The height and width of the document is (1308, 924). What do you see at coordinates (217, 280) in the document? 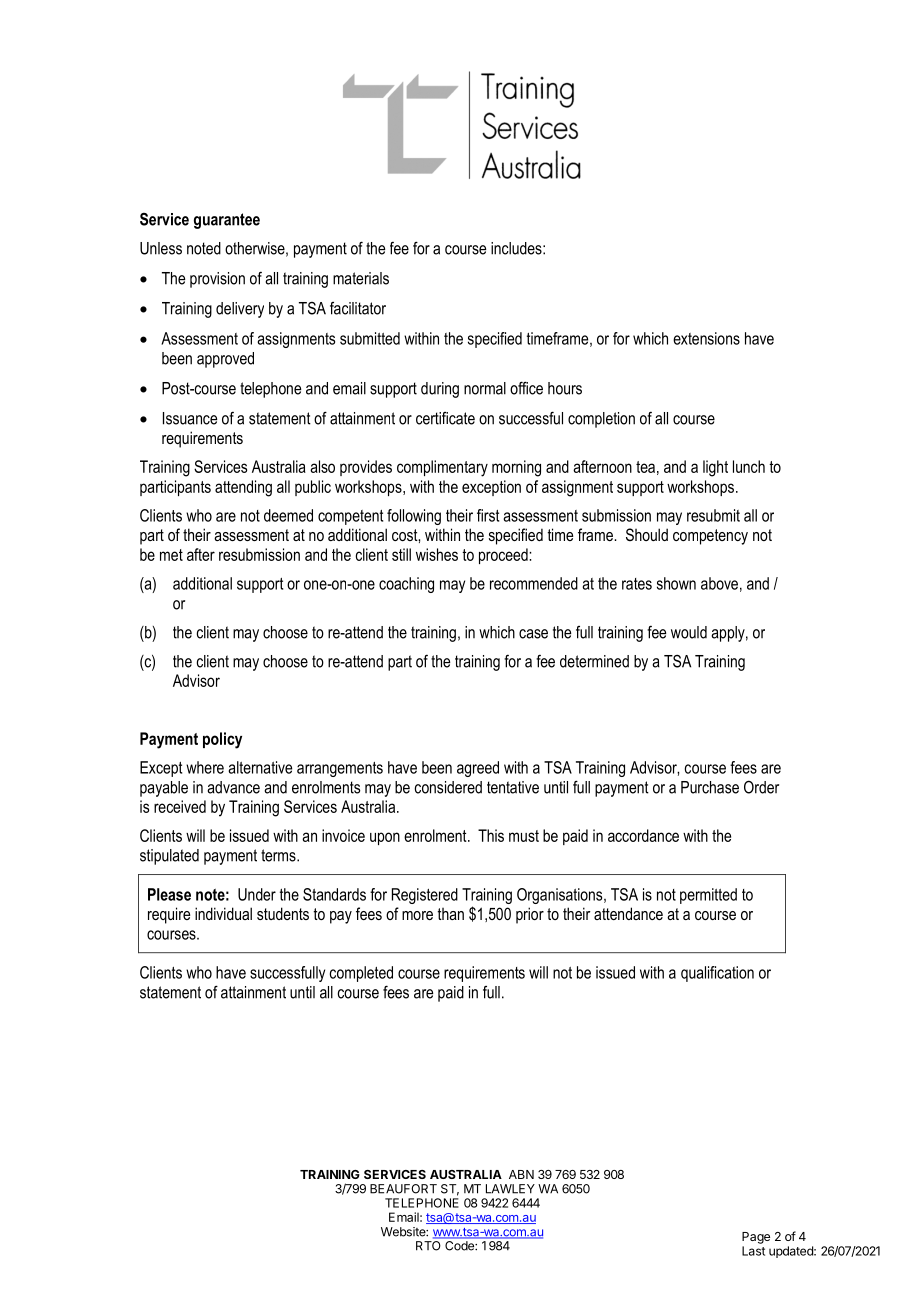
I see `provision` at bounding box center [217, 280].
